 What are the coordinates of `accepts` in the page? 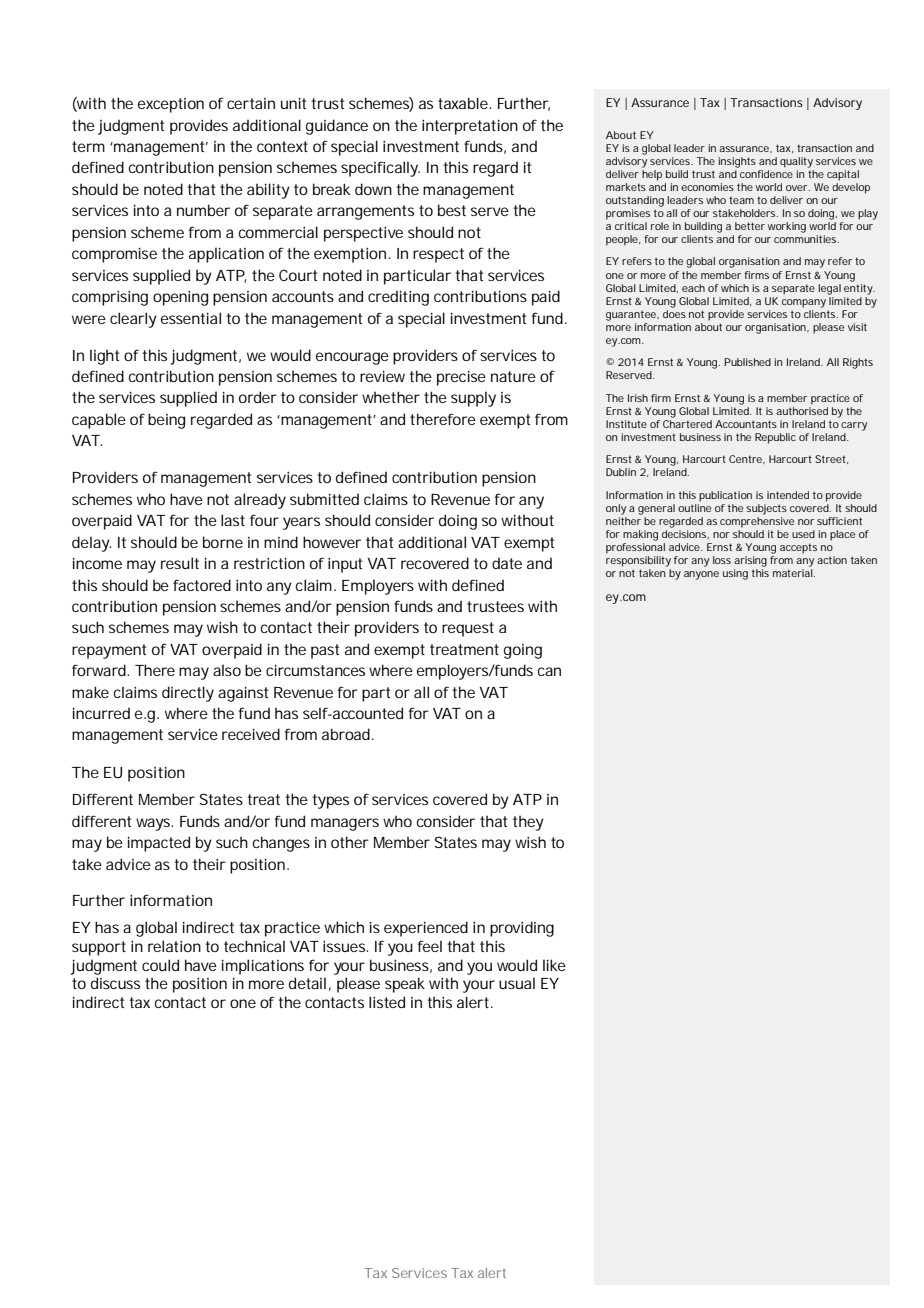 It's located at (798, 548).
